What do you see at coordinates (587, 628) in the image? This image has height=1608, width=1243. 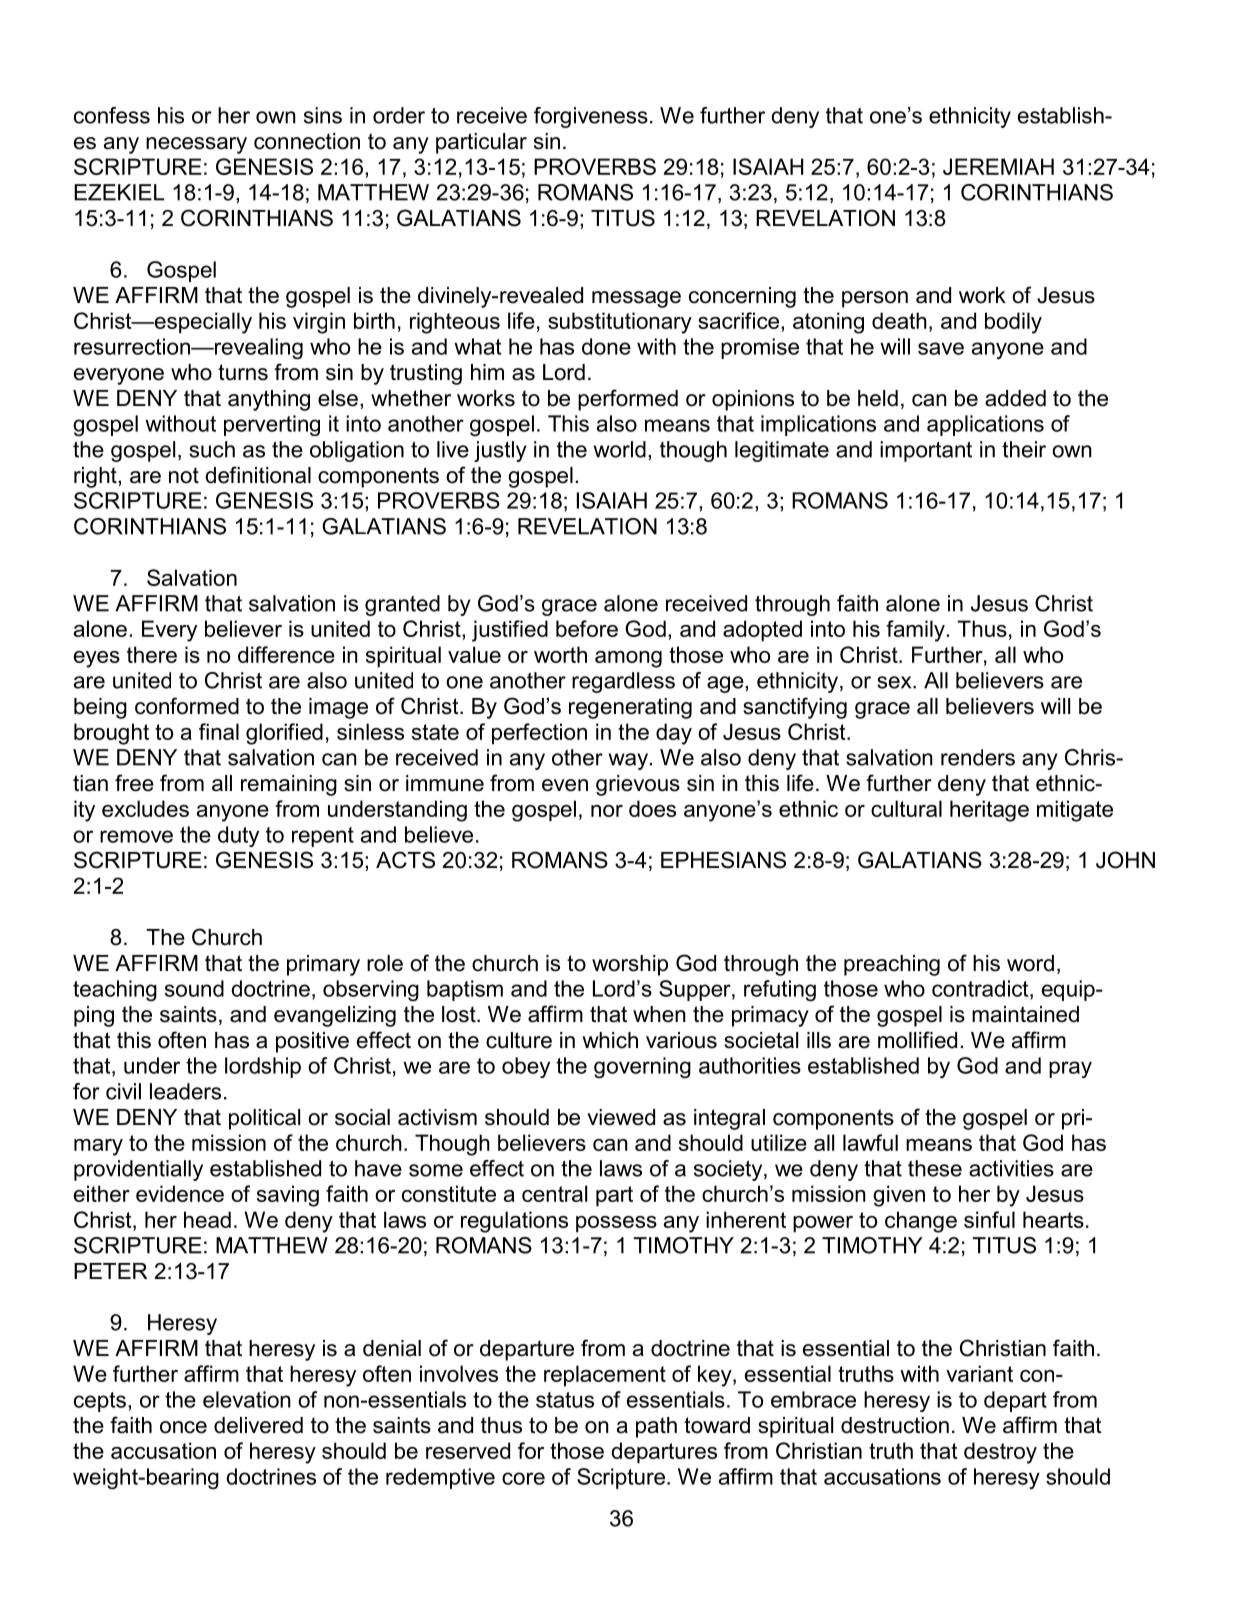 I see `before` at bounding box center [587, 628].
